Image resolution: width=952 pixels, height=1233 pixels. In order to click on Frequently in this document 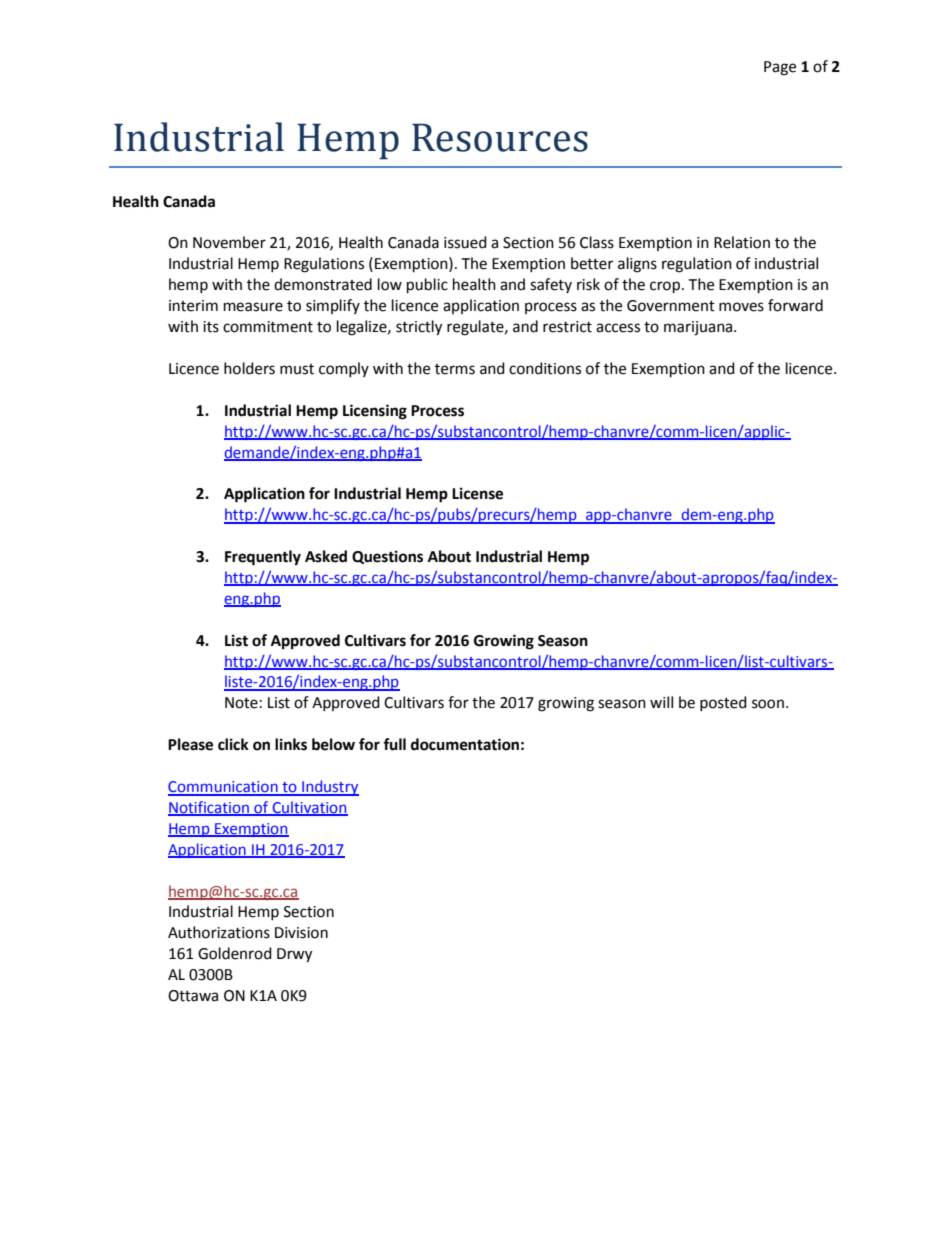, I will do `click(263, 558)`.
